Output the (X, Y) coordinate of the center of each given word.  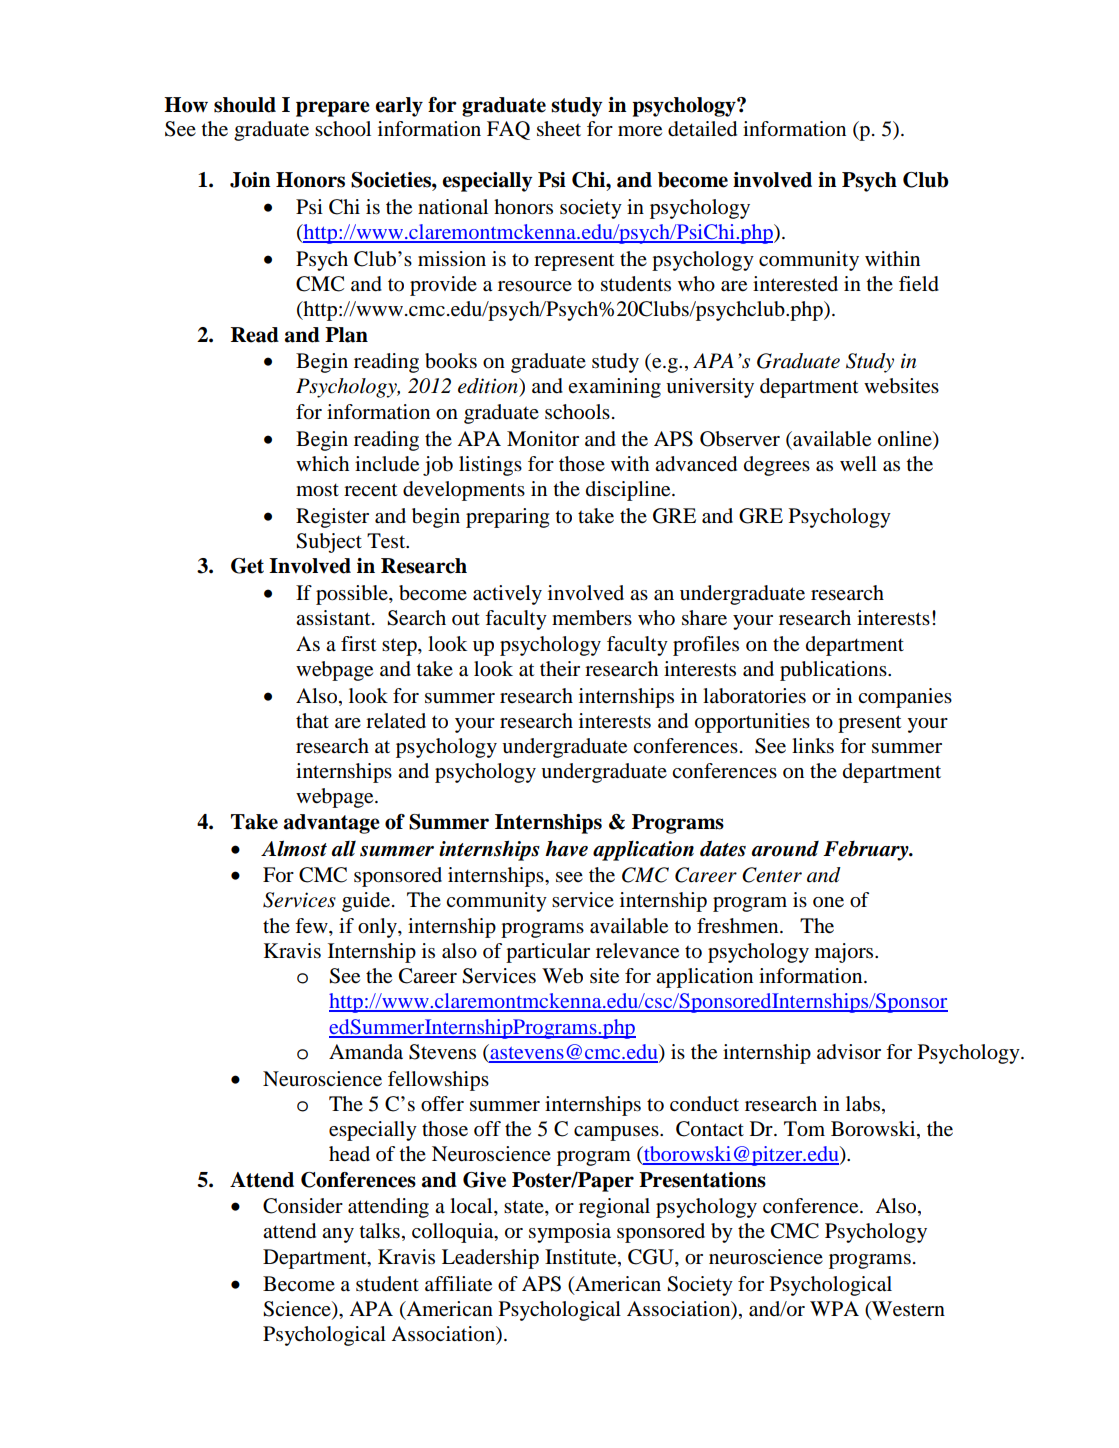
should (245, 105)
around (785, 849)
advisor (849, 1052)
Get (247, 566)
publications (834, 671)
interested (795, 284)
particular (548, 953)
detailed (702, 129)
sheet (559, 129)
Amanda (366, 1051)
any (338, 1235)
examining (614, 388)
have (566, 849)
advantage (332, 824)
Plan (346, 335)
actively (507, 595)
